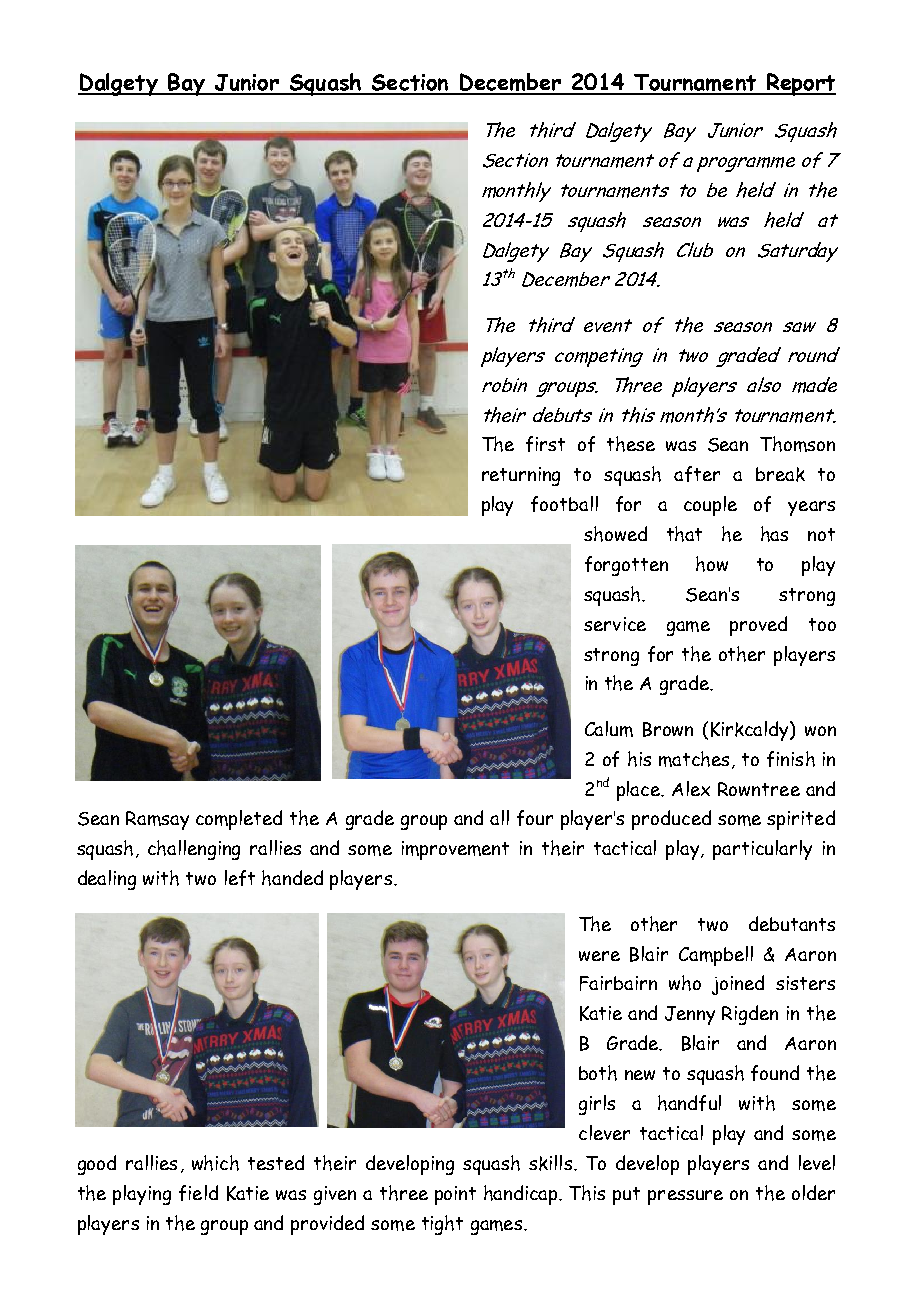  I want to click on these, so click(631, 444).
